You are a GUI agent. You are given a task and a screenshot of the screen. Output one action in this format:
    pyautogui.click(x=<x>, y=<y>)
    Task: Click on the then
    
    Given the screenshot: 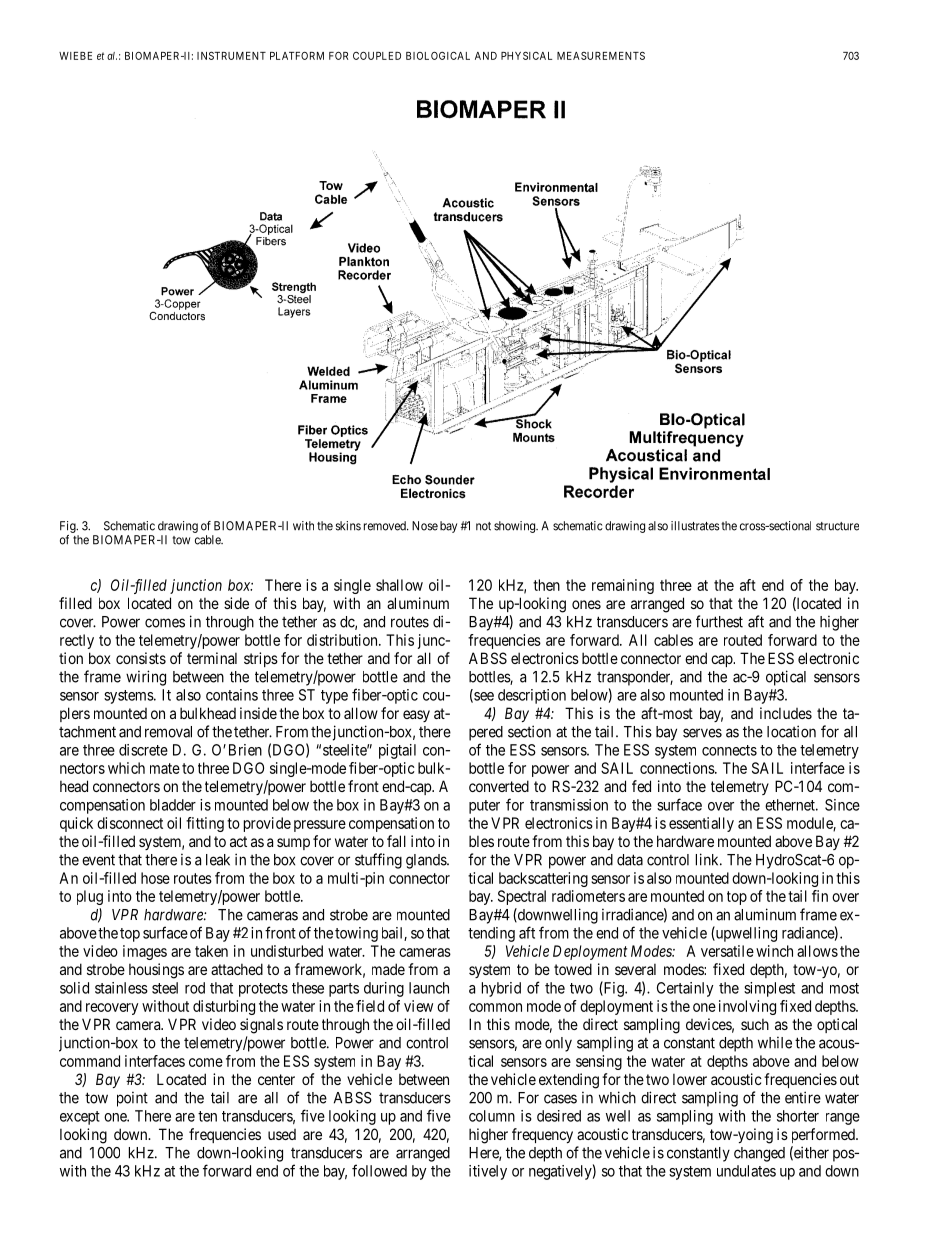 What is the action you would take?
    pyautogui.click(x=546, y=585)
